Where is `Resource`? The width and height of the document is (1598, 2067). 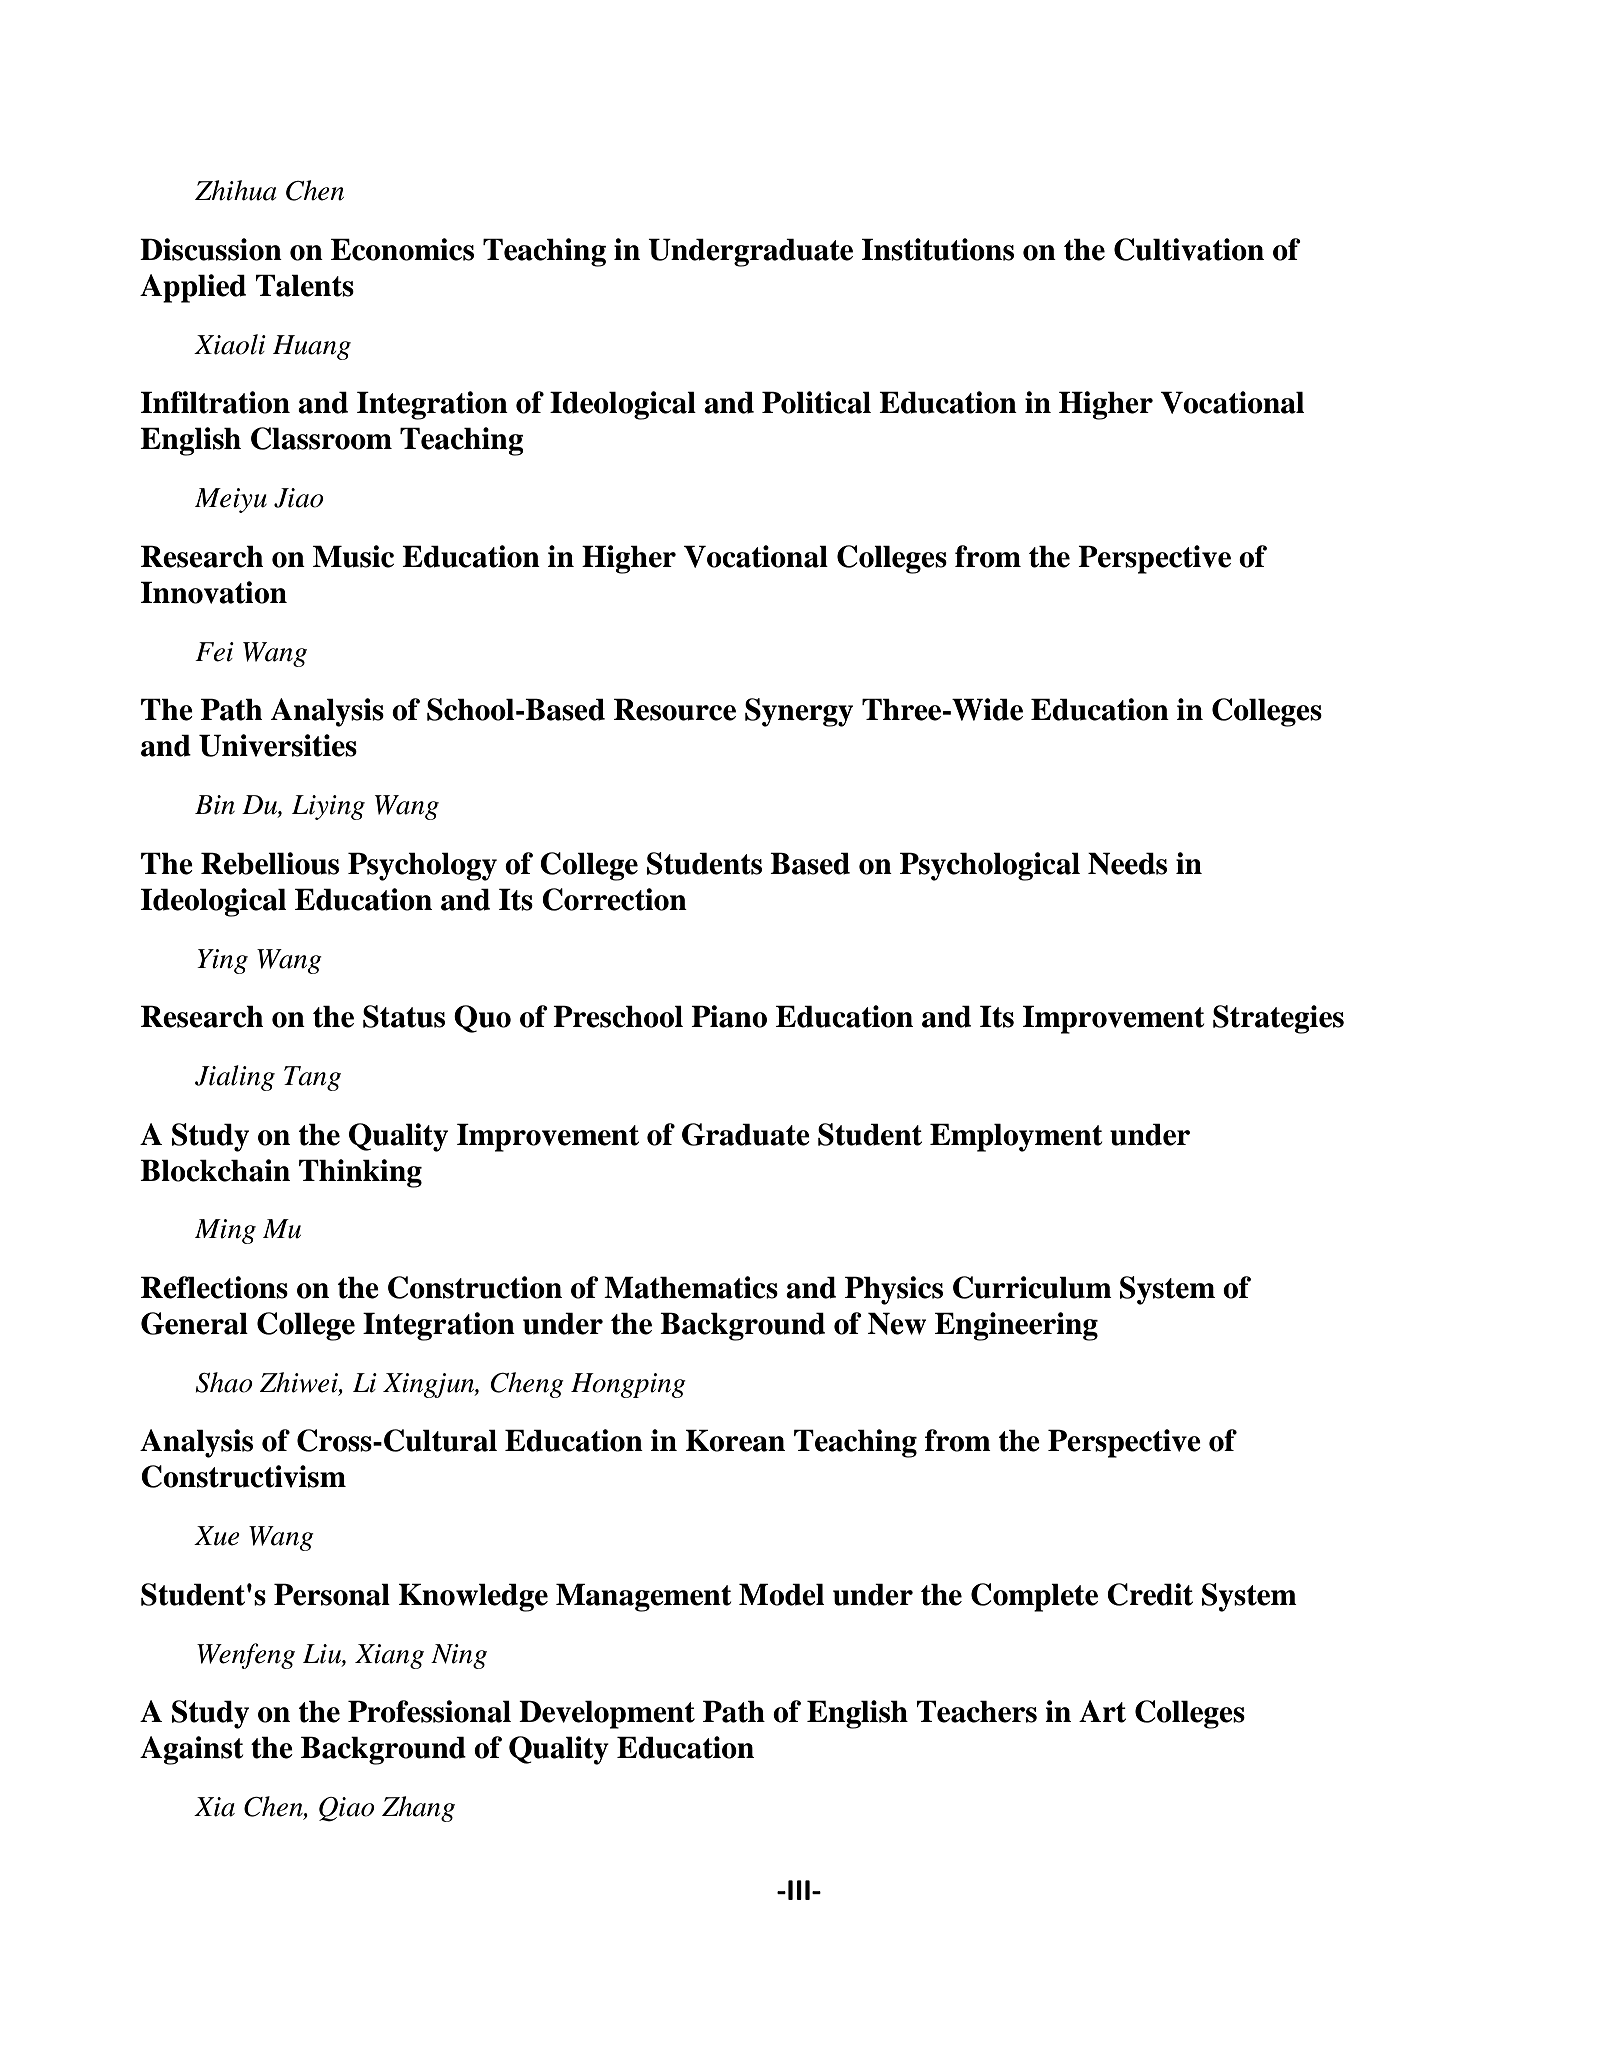 Resource is located at coordinates (675, 709).
